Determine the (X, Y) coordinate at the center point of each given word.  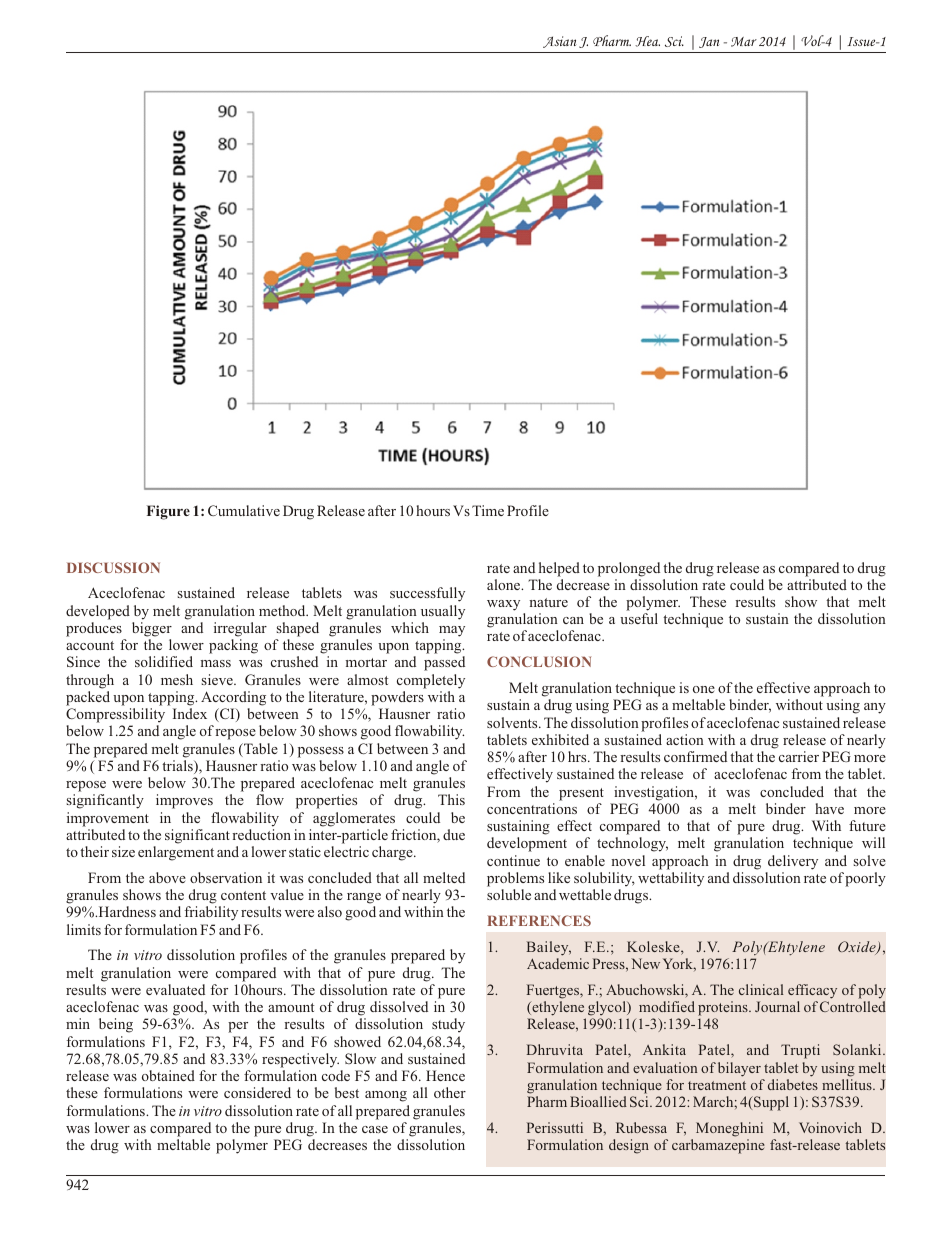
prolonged (629, 569)
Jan (709, 42)
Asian (560, 42)
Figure (168, 512)
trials (178, 767)
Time (488, 510)
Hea (647, 41)
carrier (799, 756)
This (451, 799)
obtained (168, 1075)
